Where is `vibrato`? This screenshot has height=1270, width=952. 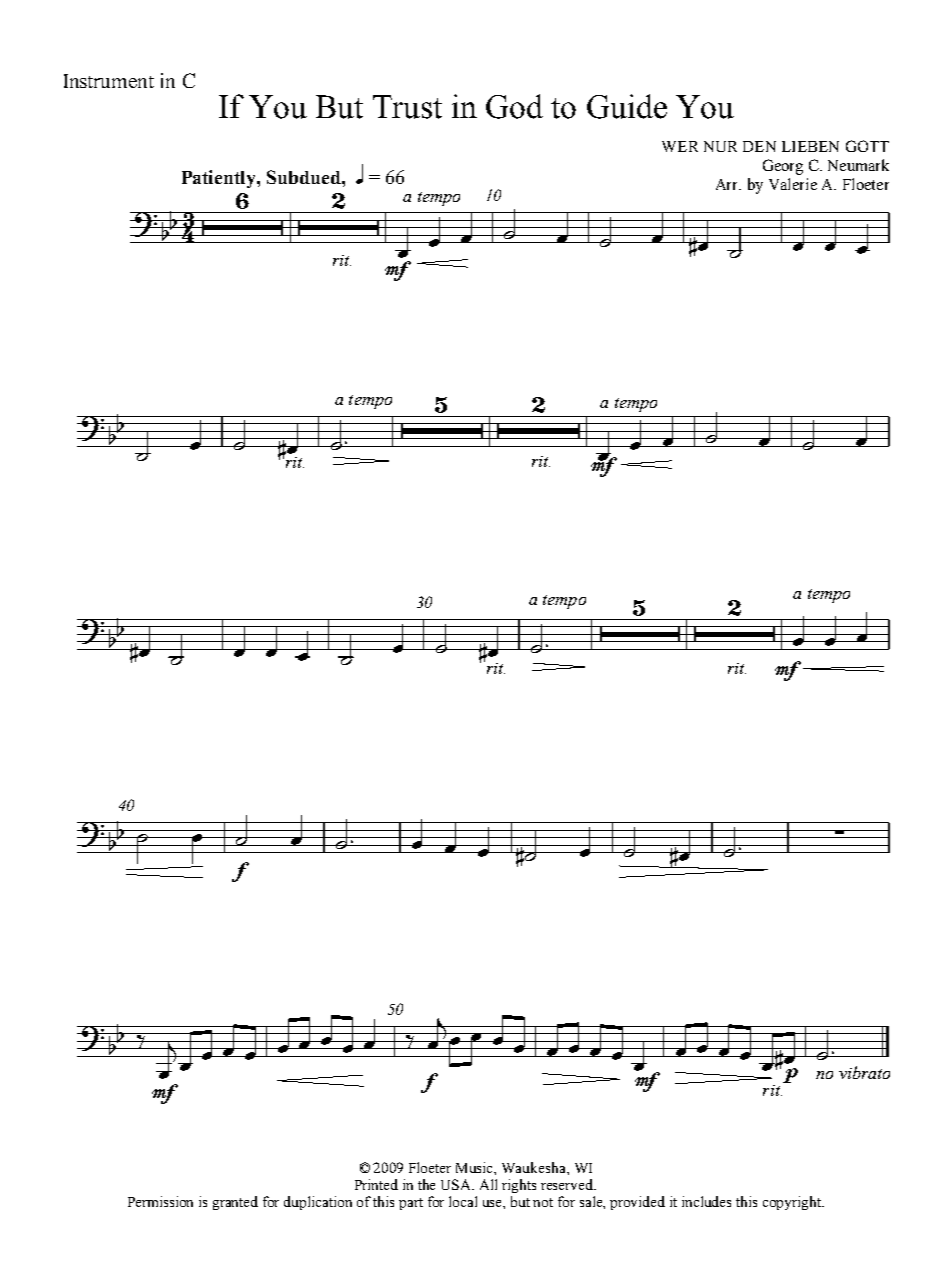 vibrato is located at coordinates (864, 1072).
